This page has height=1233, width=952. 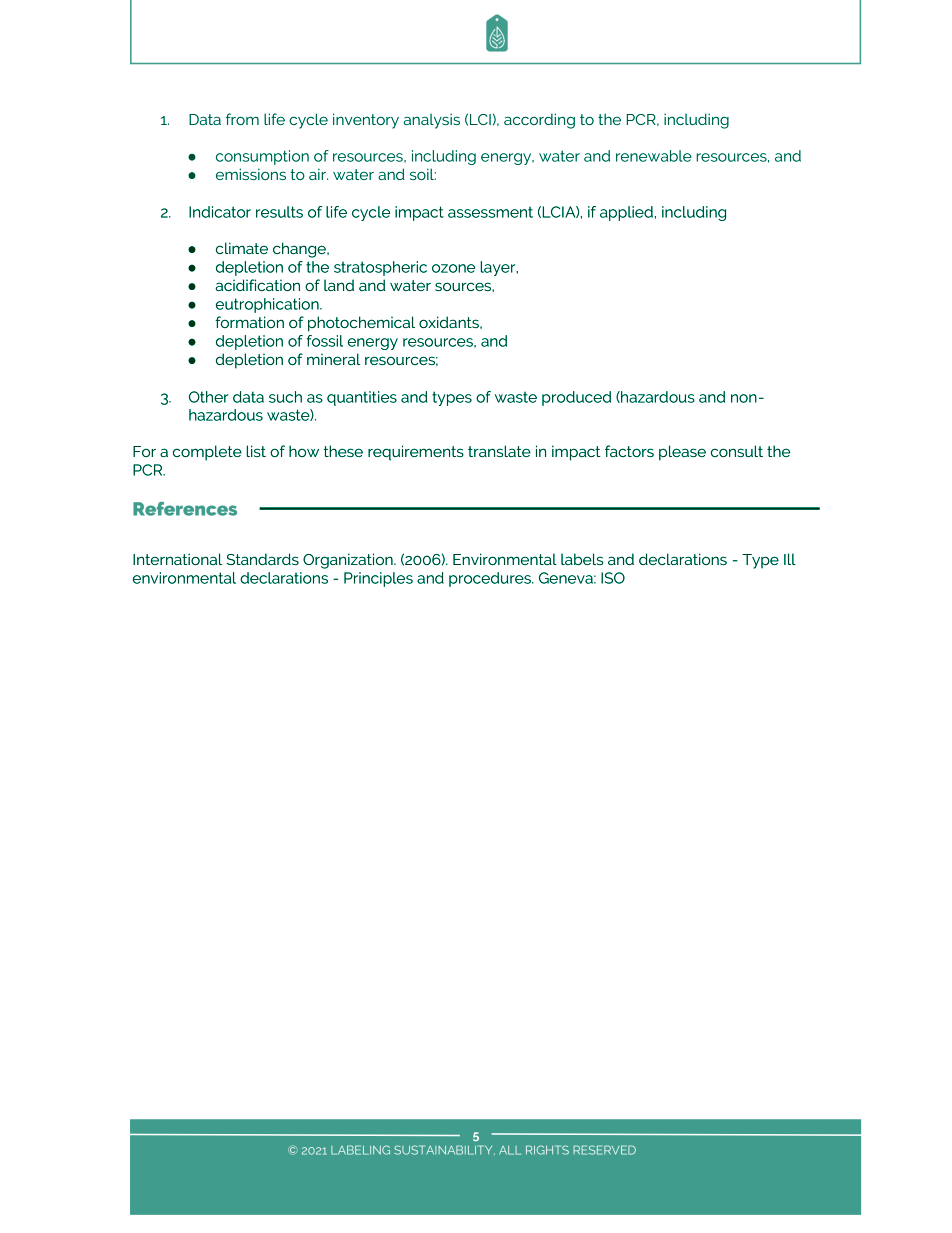 What do you see at coordinates (510, 1150) in the page?
I see `ALL` at bounding box center [510, 1150].
